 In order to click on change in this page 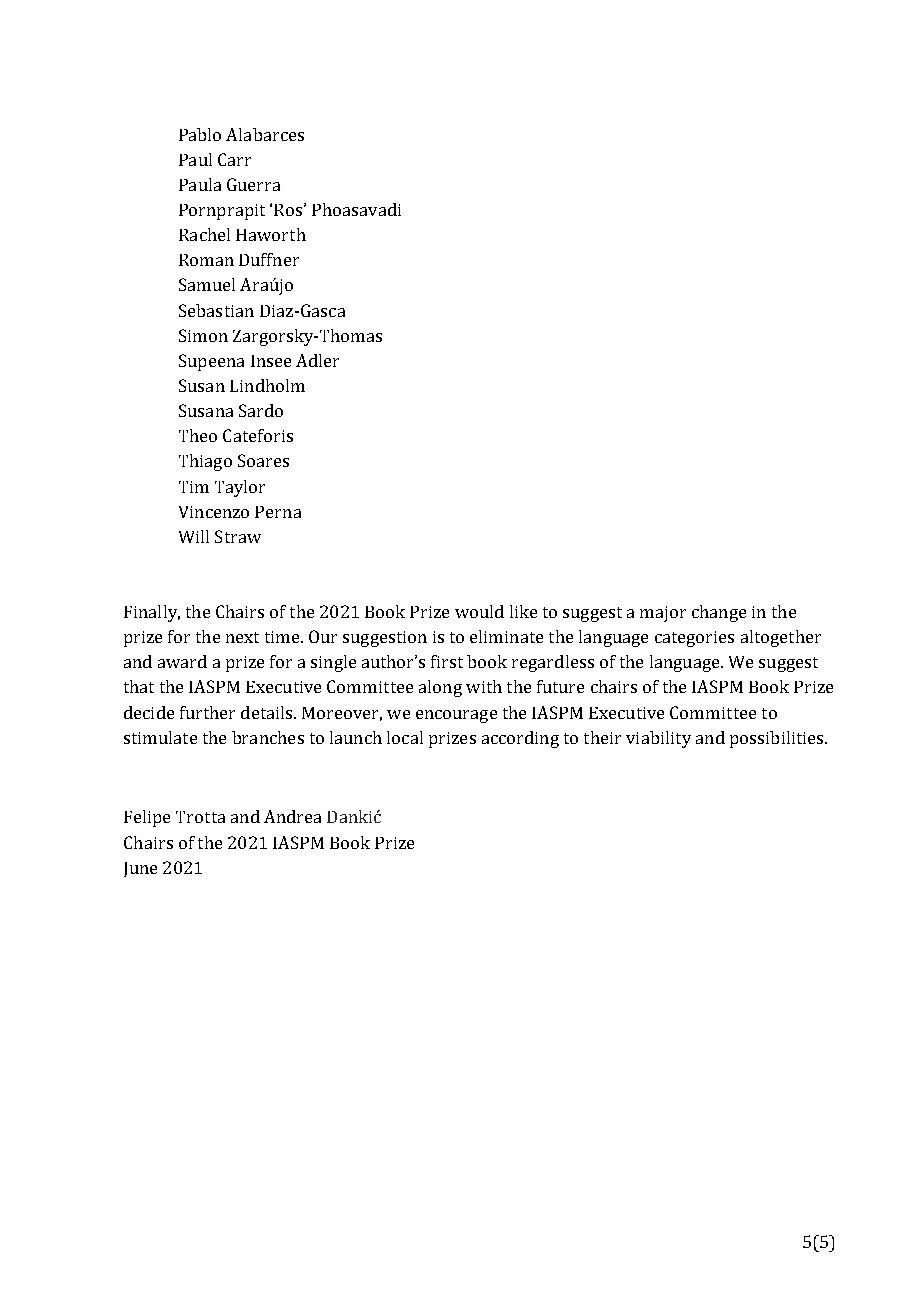, I will do `click(719, 613)`.
